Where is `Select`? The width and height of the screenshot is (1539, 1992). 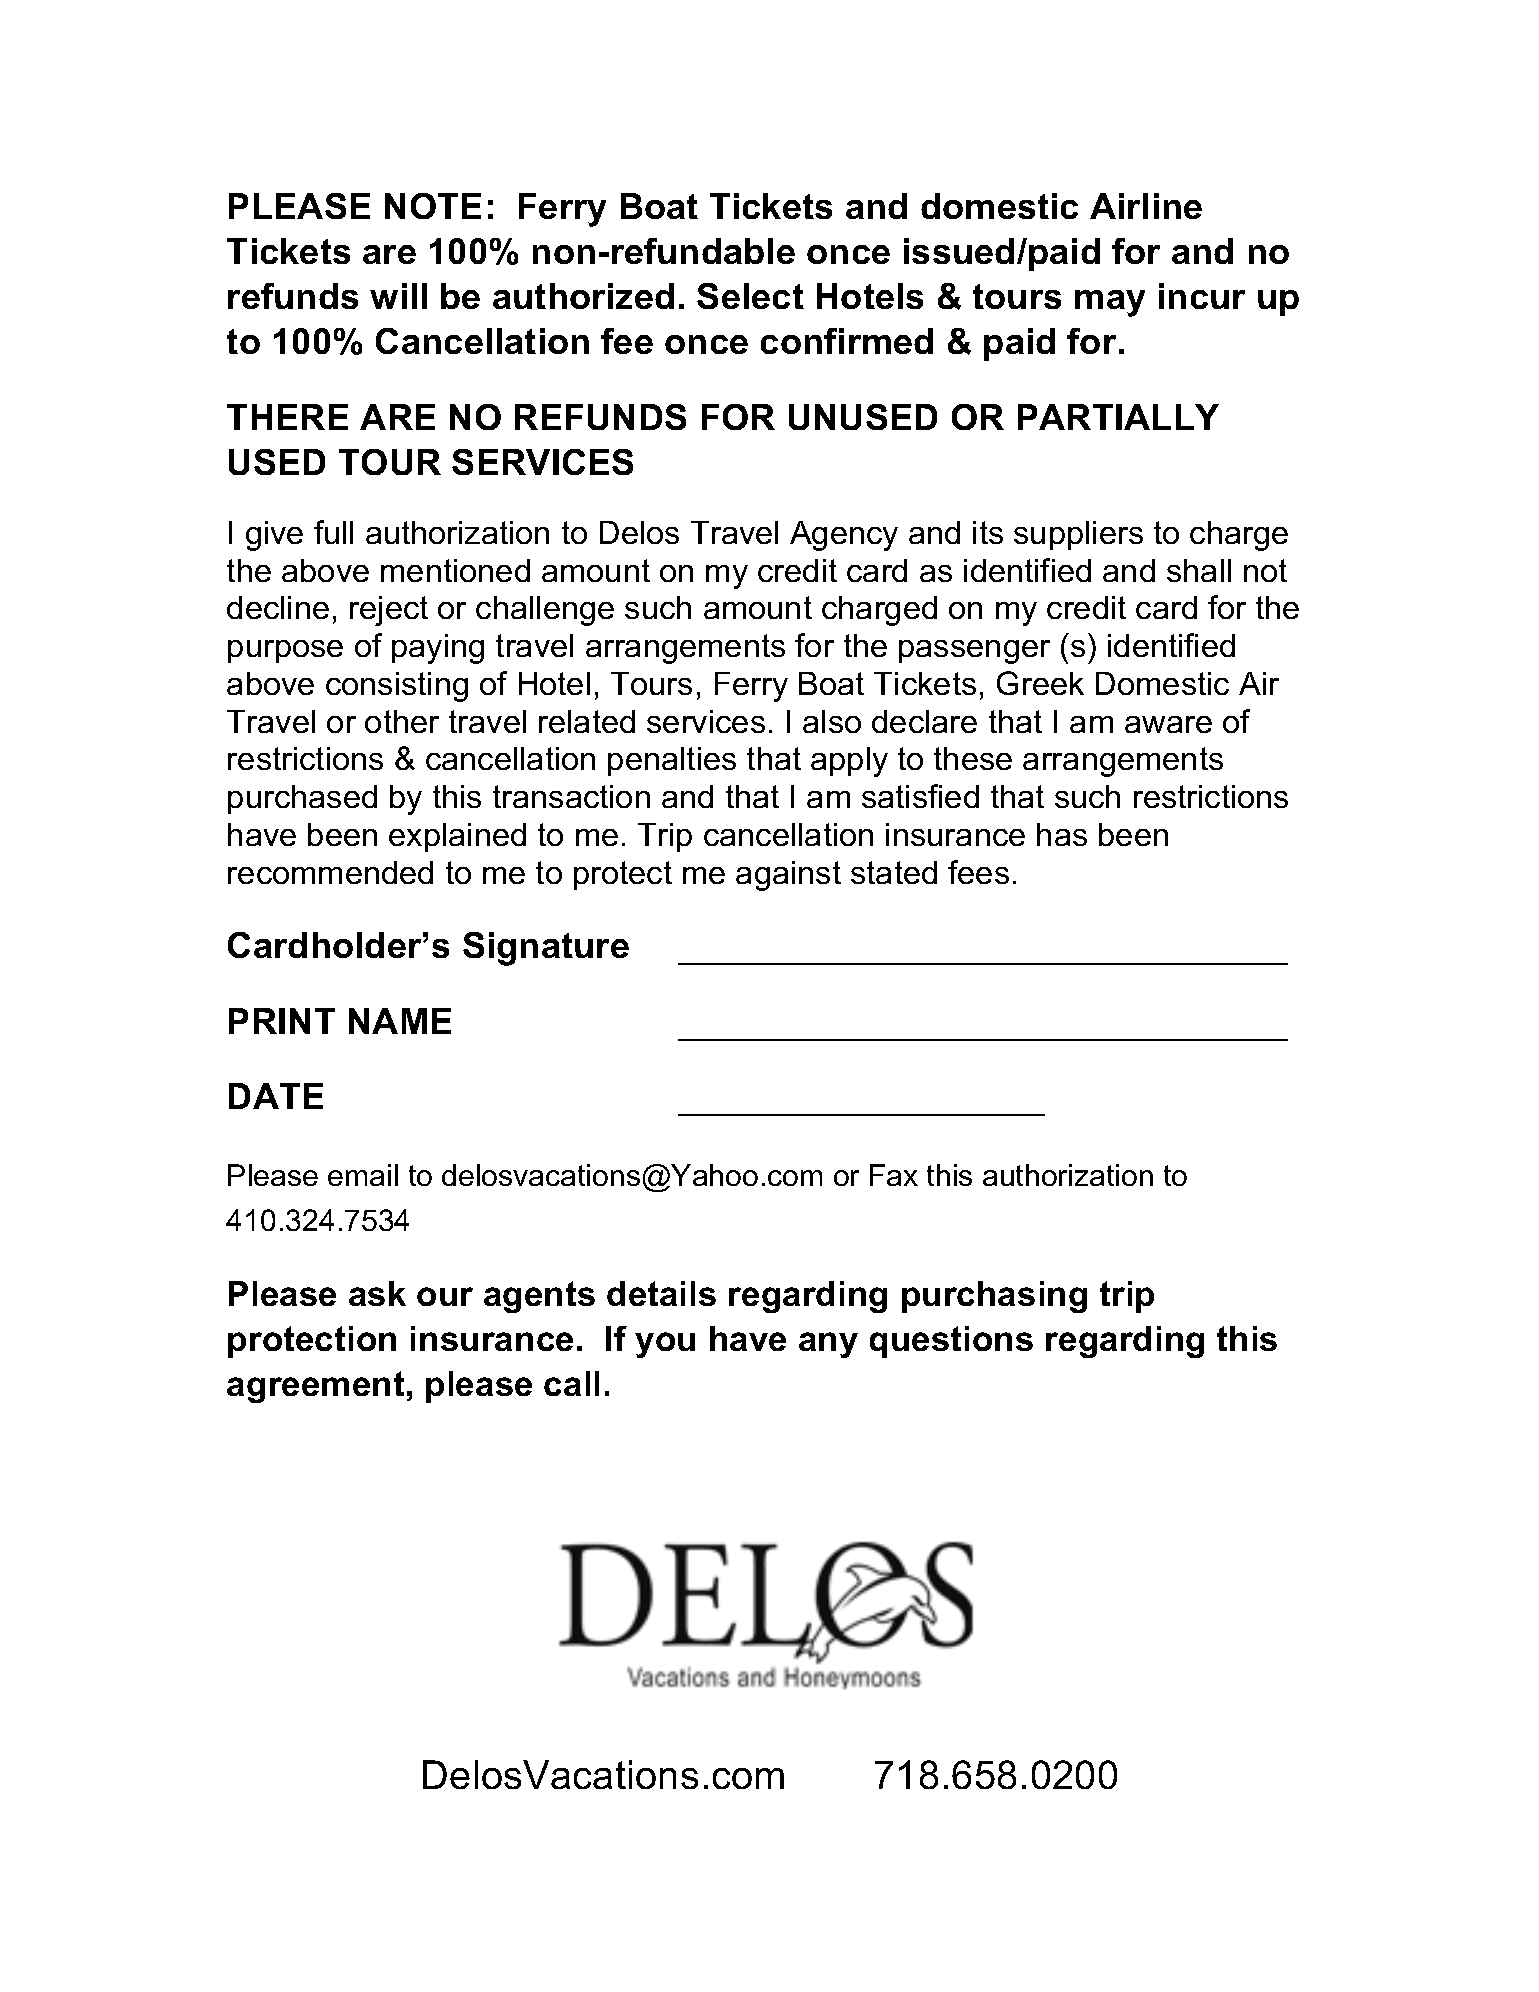
Select is located at coordinates (750, 296).
